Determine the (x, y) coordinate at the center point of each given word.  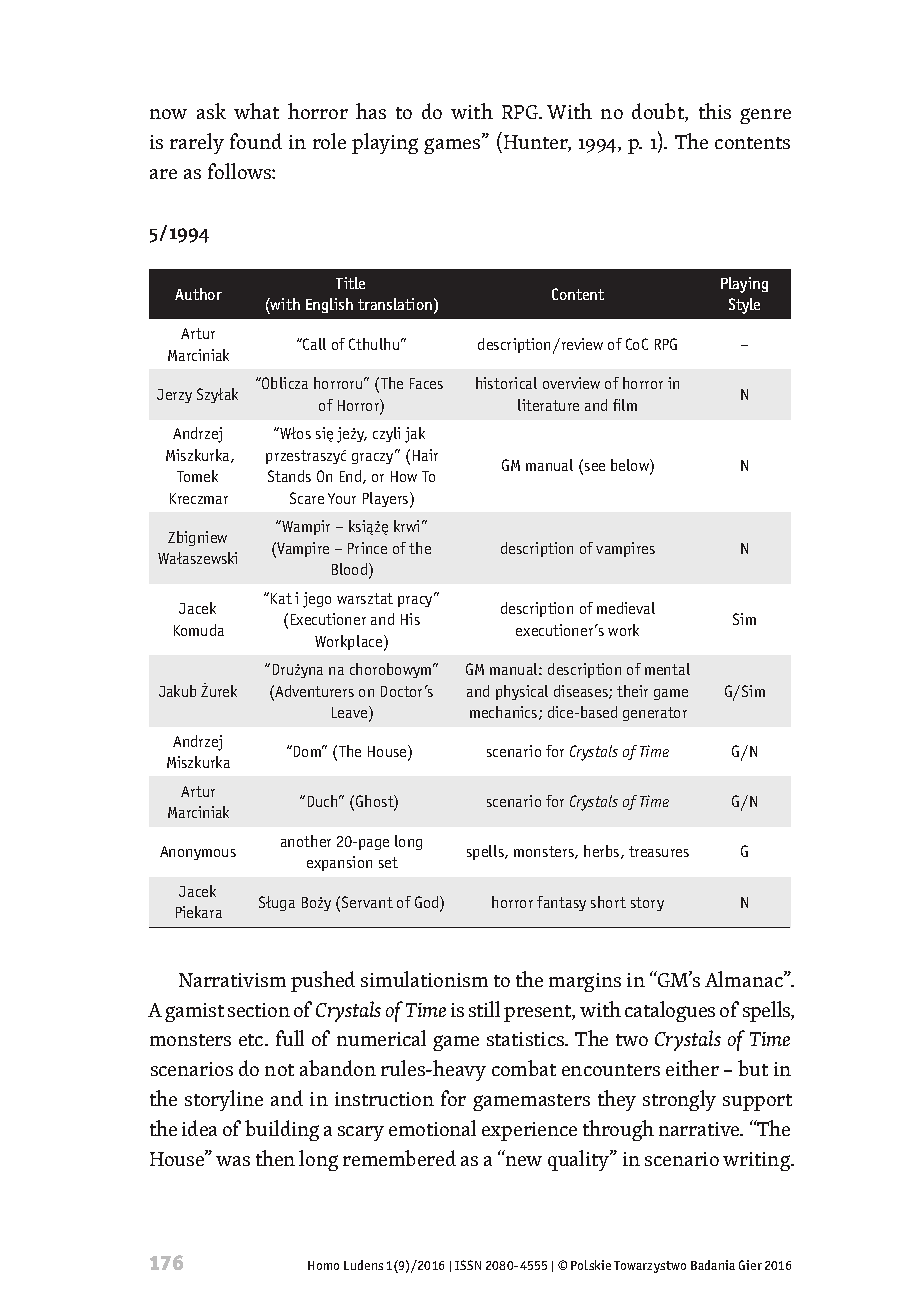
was (233, 1161)
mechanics (505, 713)
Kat (281, 598)
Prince (367, 548)
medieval (626, 608)
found (256, 141)
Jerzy (174, 396)
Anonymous (198, 853)
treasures (659, 851)
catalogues (670, 1011)
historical (506, 383)
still (484, 1009)
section (259, 1010)
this (715, 111)
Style (744, 306)
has (371, 111)
